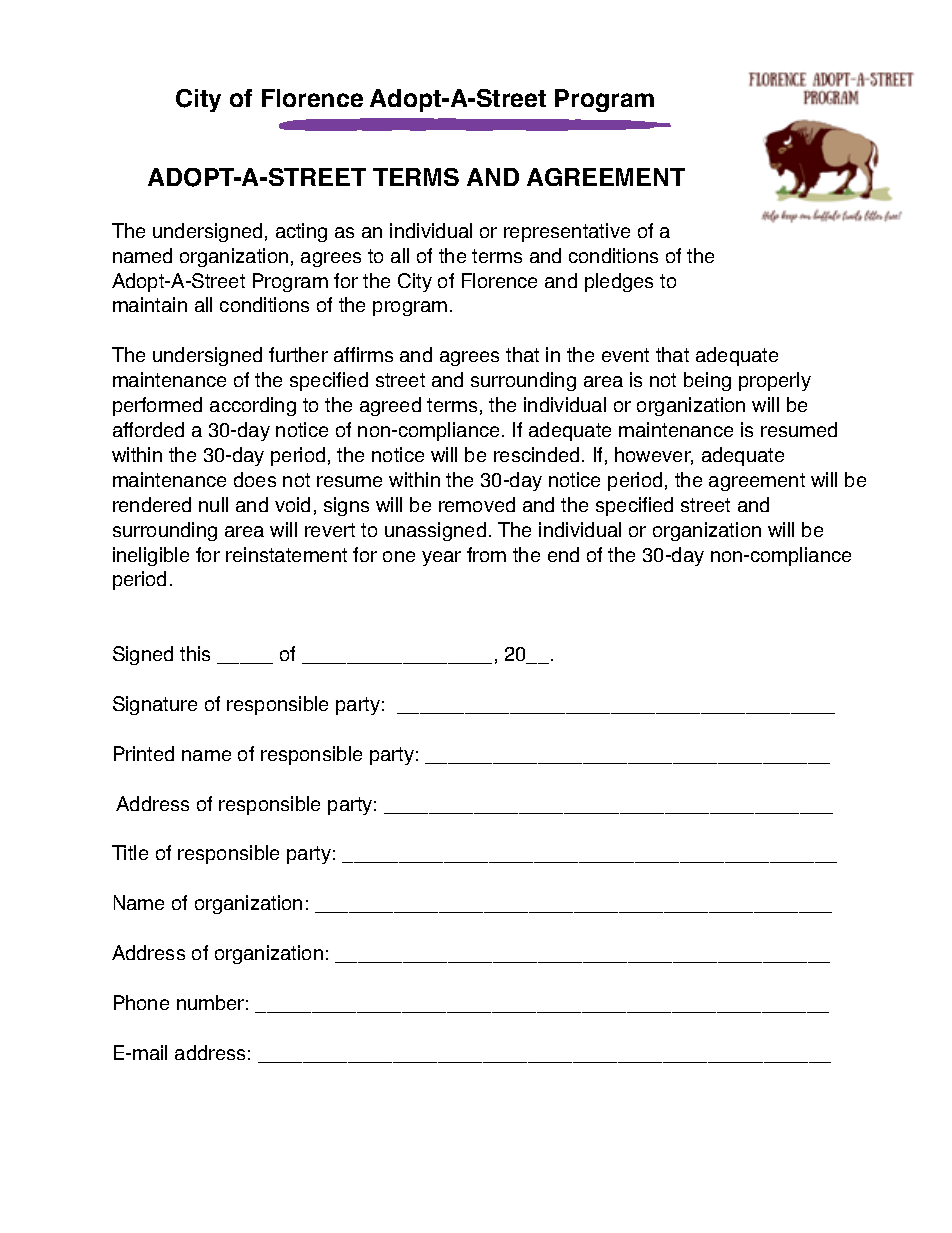 This screenshot has height=1233, width=952. What do you see at coordinates (477, 504) in the screenshot?
I see `removed` at bounding box center [477, 504].
